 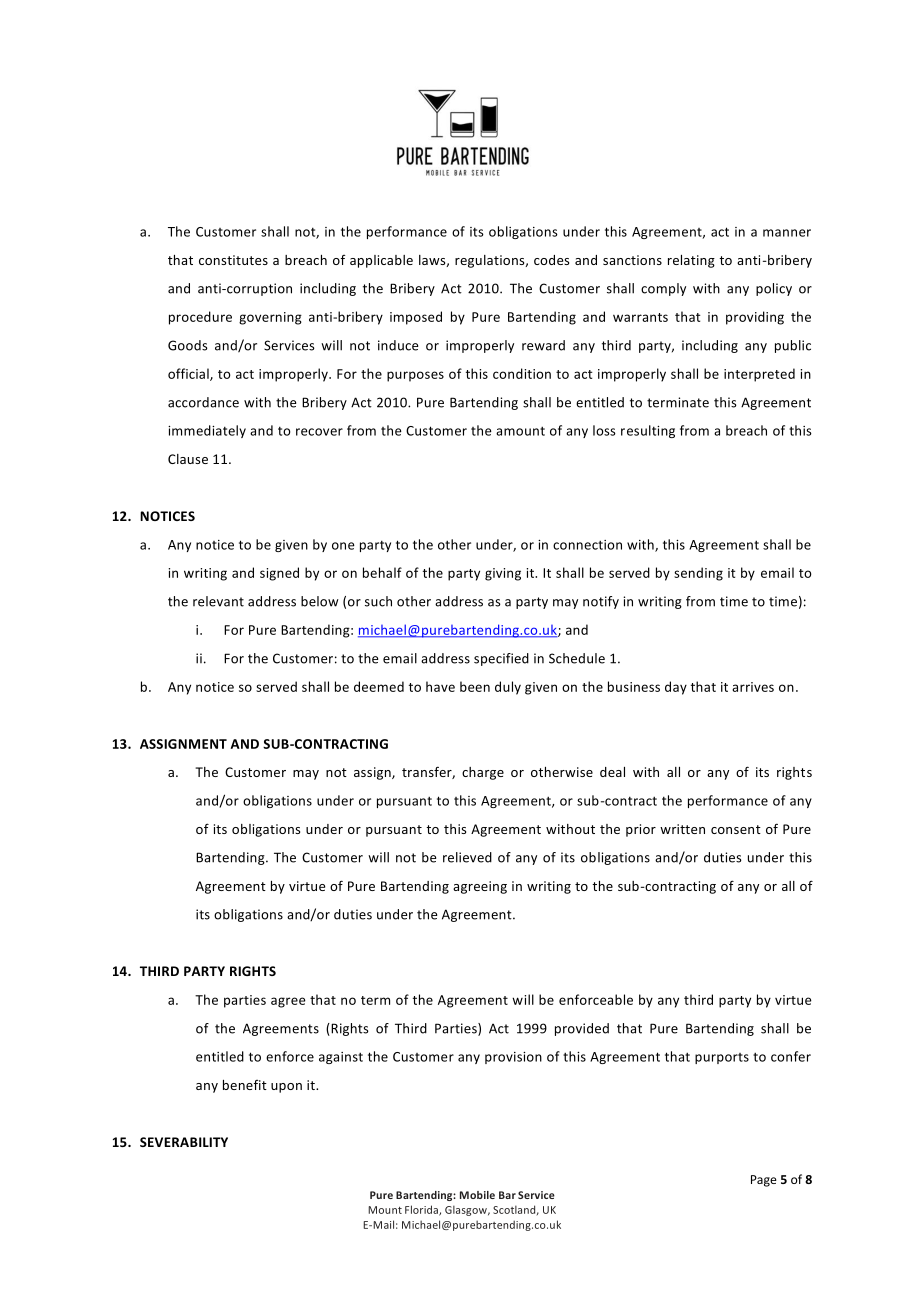 What do you see at coordinates (245, 1085) in the image?
I see `benefit` at bounding box center [245, 1085].
